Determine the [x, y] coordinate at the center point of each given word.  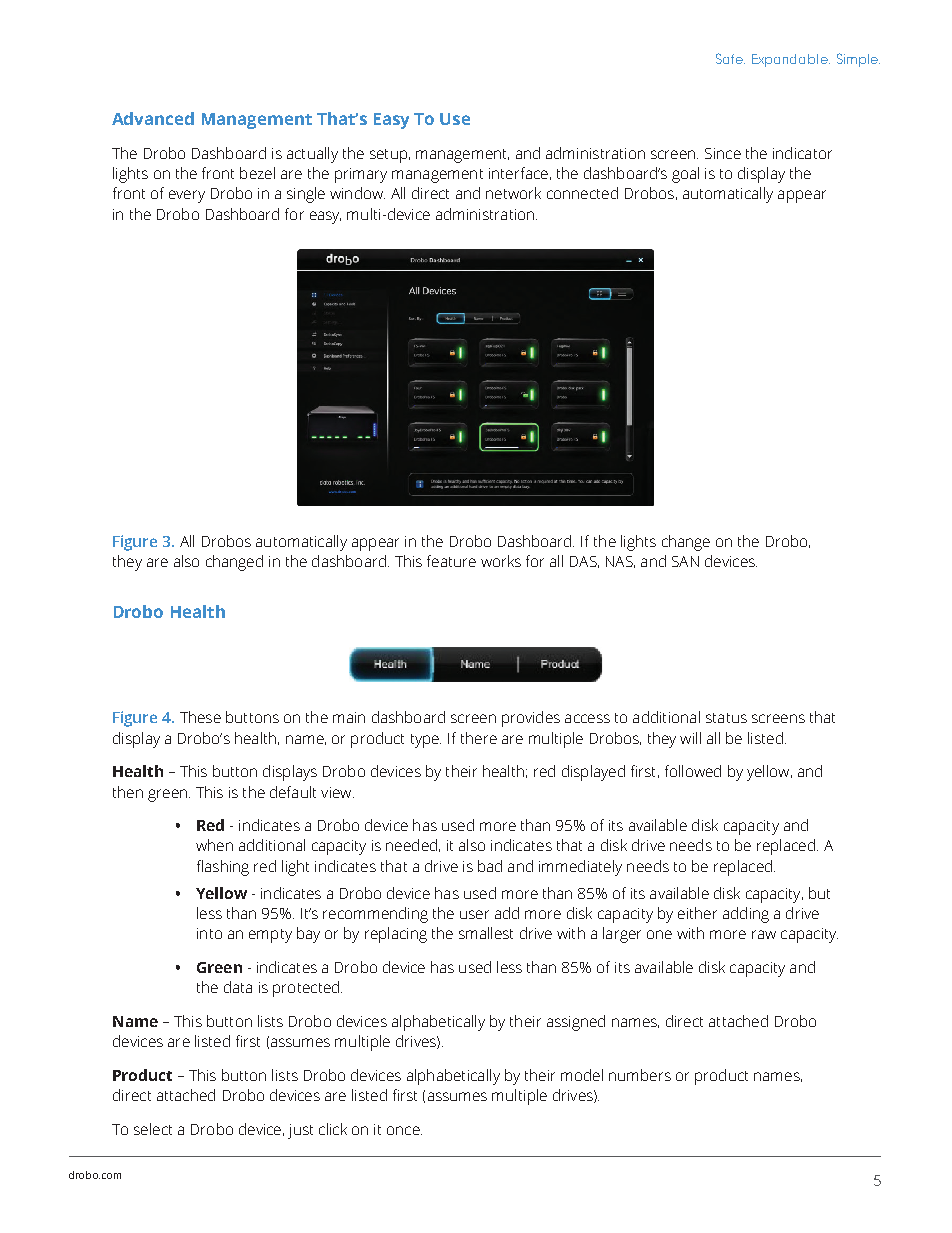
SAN [685, 561]
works [501, 561]
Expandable [791, 60]
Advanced [153, 118]
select [153, 1129]
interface [518, 173]
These [200, 717]
